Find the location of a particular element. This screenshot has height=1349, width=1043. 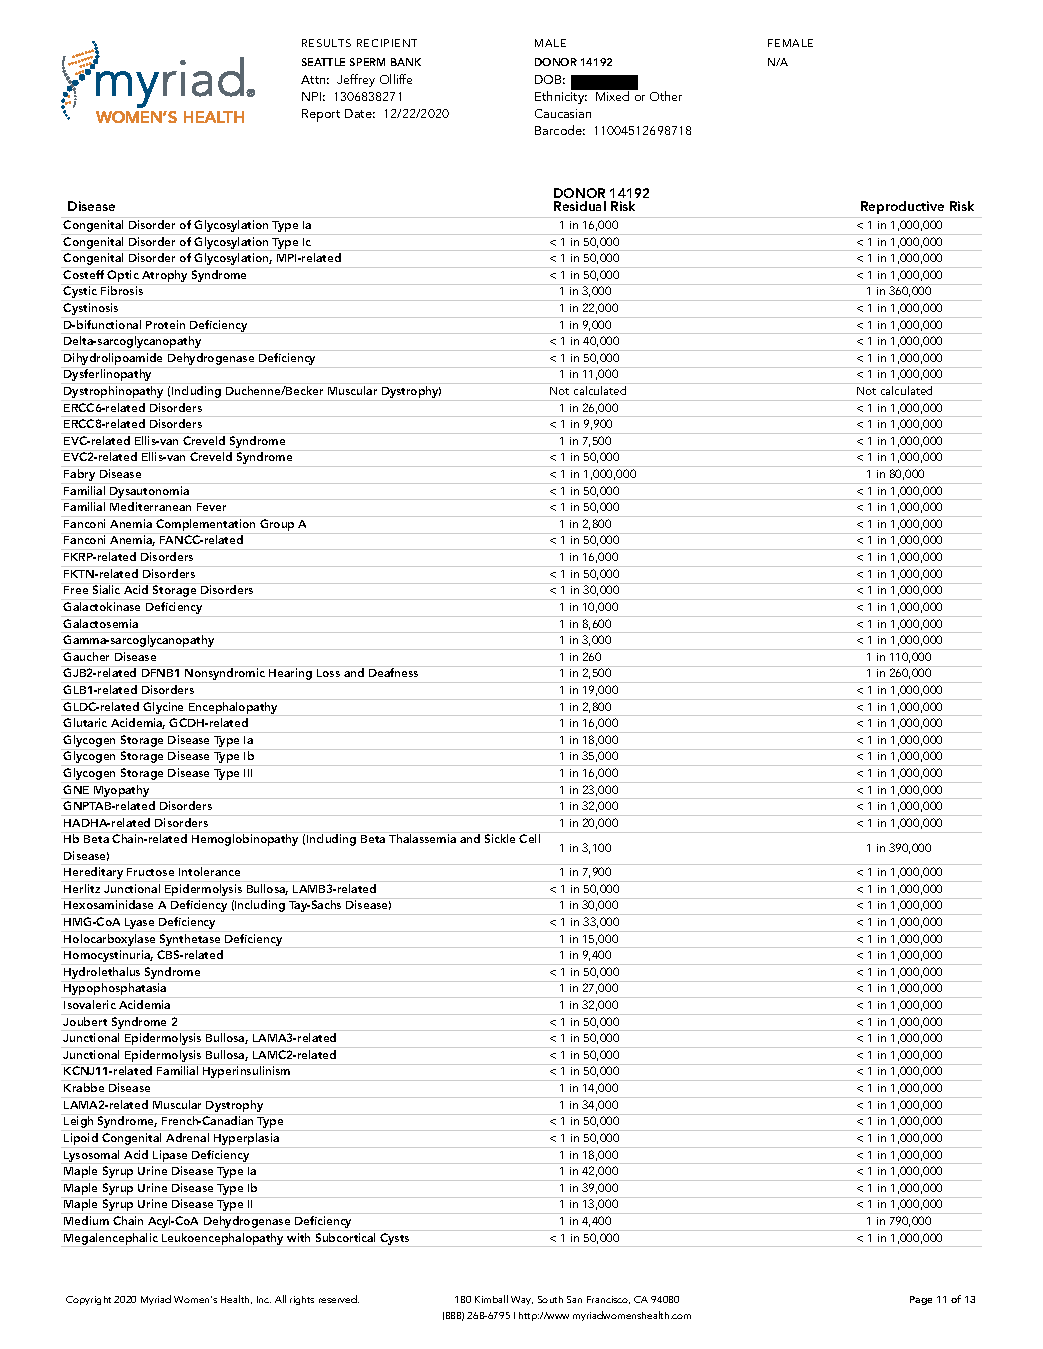

Francisco is located at coordinates (608, 1300).
